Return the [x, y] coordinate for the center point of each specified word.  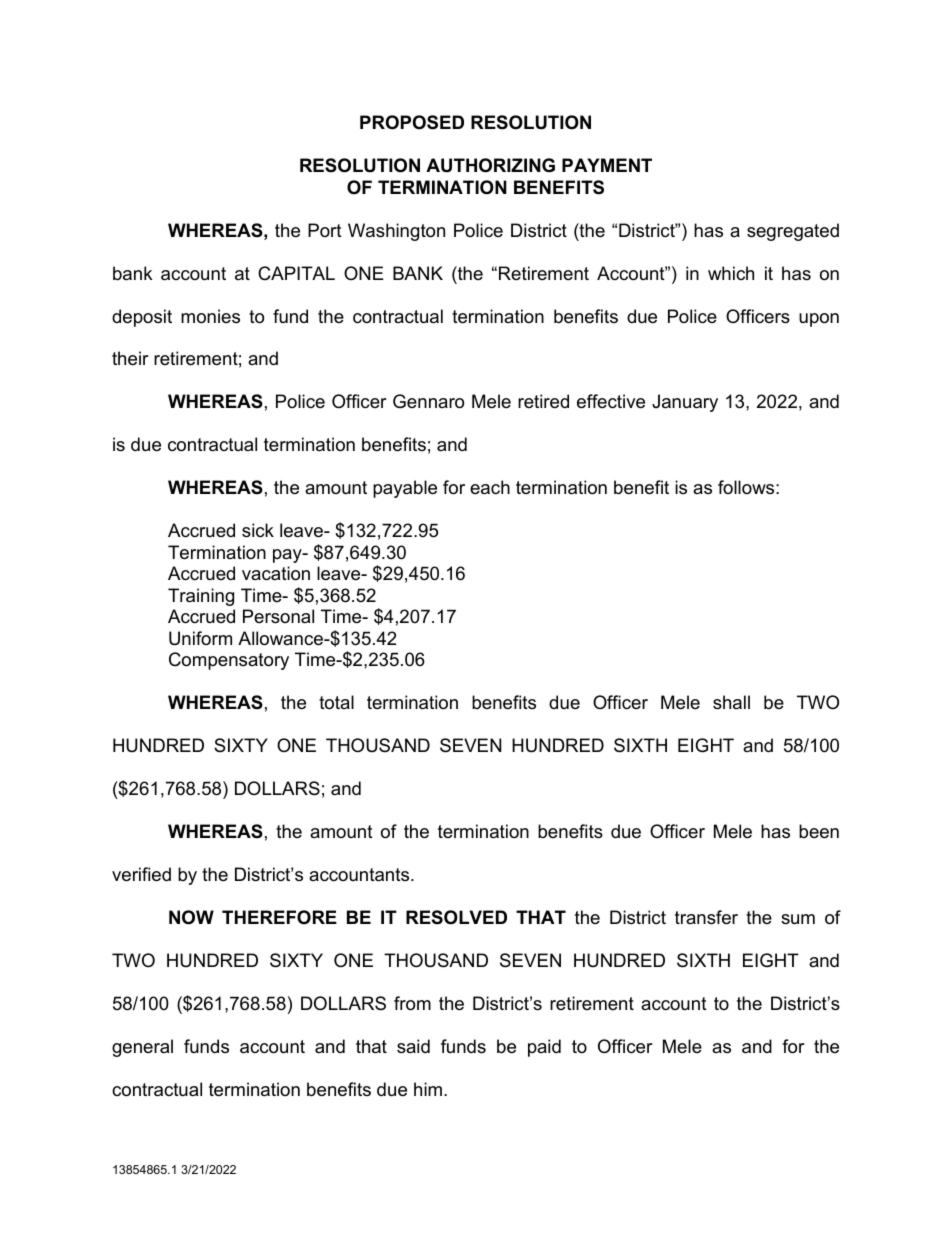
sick [258, 530]
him [428, 1089]
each [490, 487]
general [142, 1048]
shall [731, 702]
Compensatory [229, 661]
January [685, 403]
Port [325, 230]
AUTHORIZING [490, 165]
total [336, 702]
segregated [793, 232]
